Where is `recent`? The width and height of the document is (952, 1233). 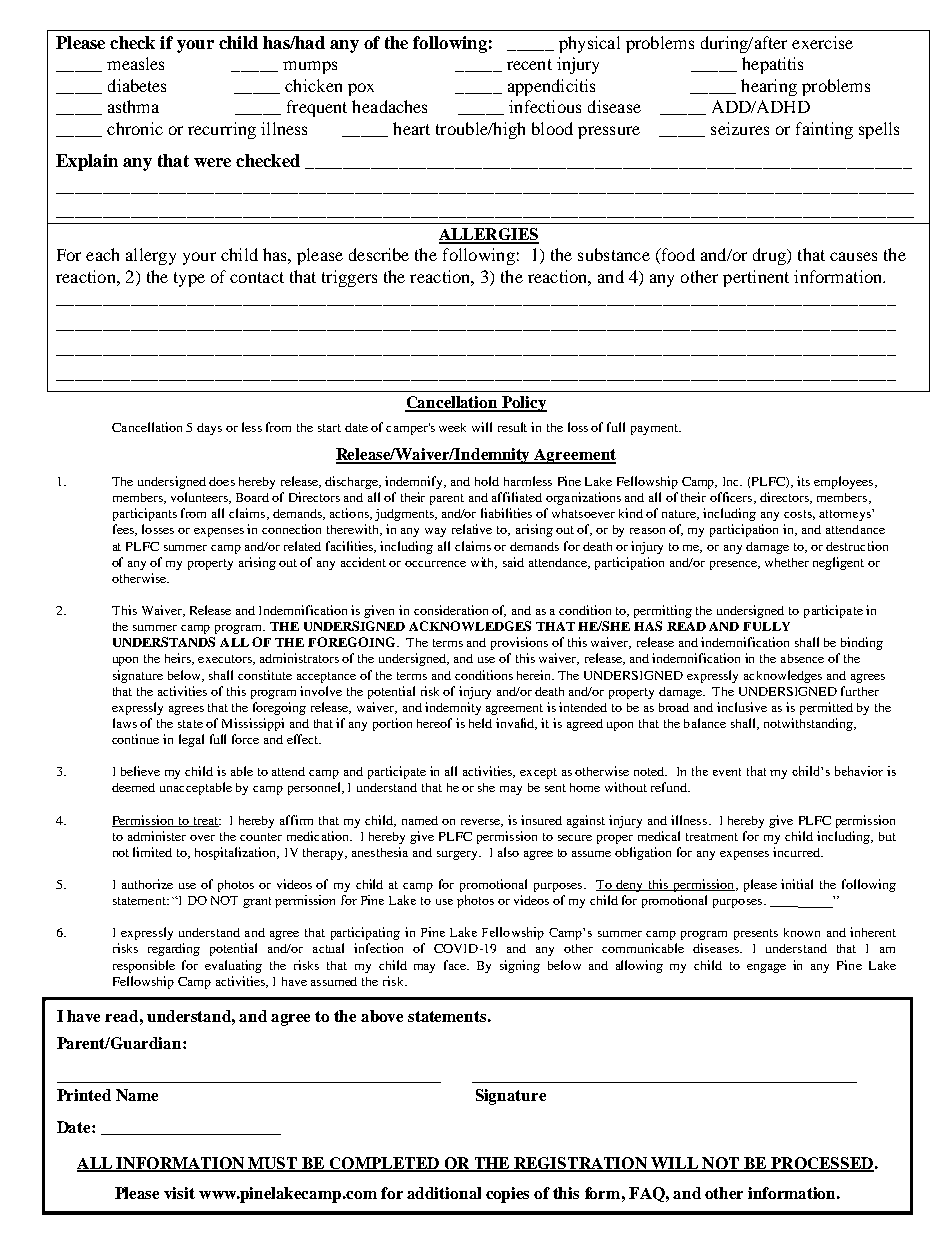 recent is located at coordinates (529, 64).
